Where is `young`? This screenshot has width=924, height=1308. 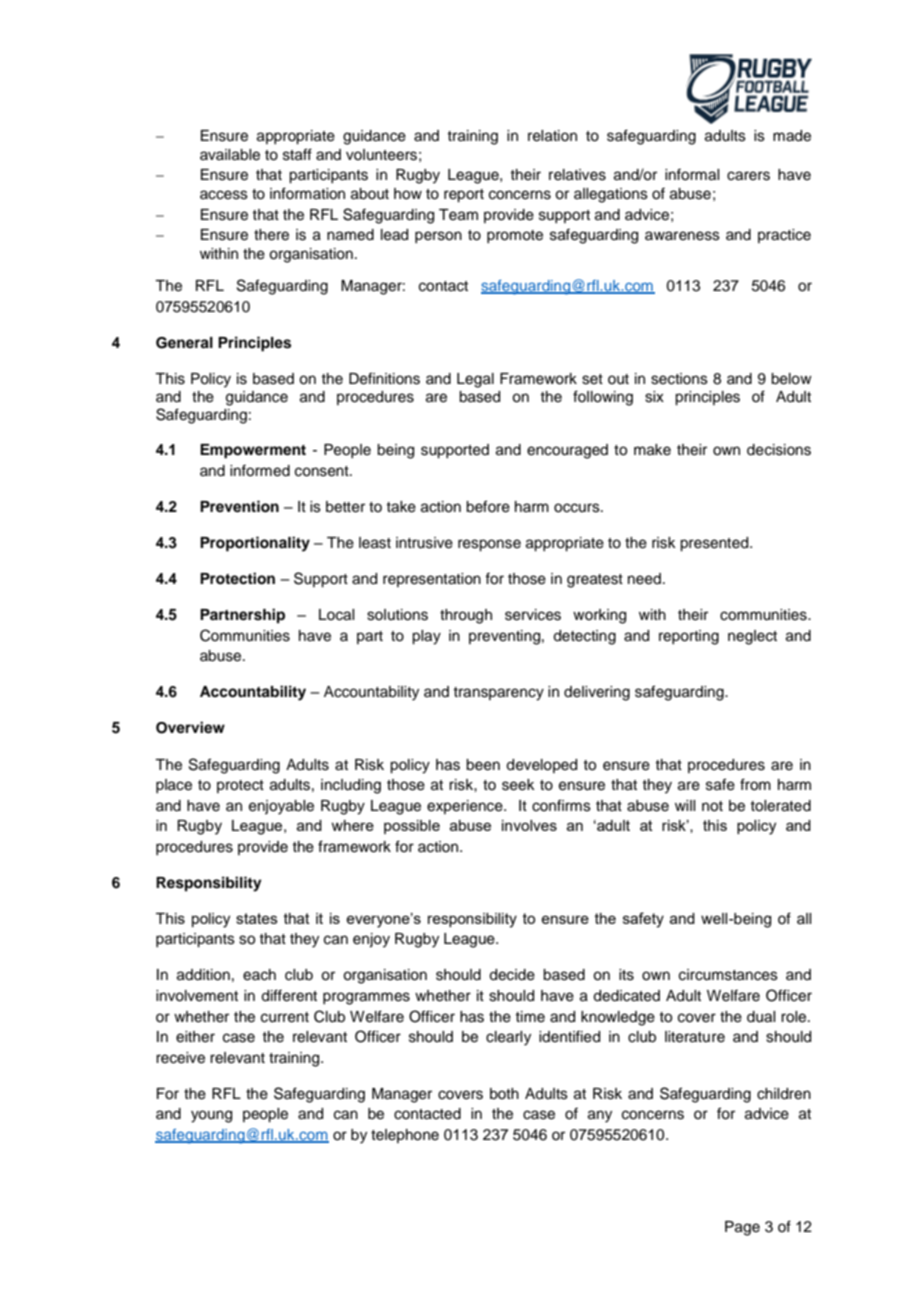
young is located at coordinates (211, 1116).
